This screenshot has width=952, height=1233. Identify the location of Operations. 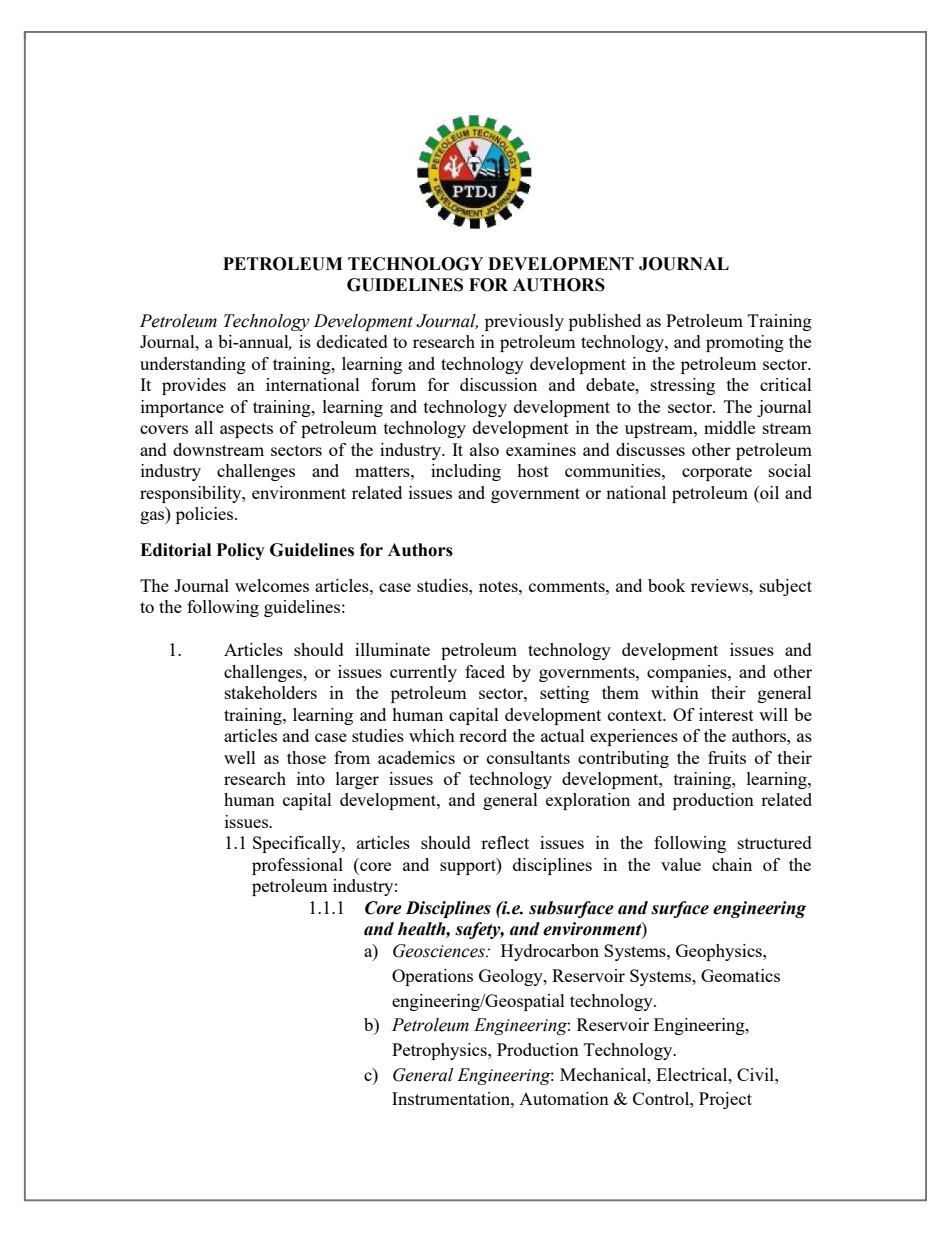
(432, 977).
